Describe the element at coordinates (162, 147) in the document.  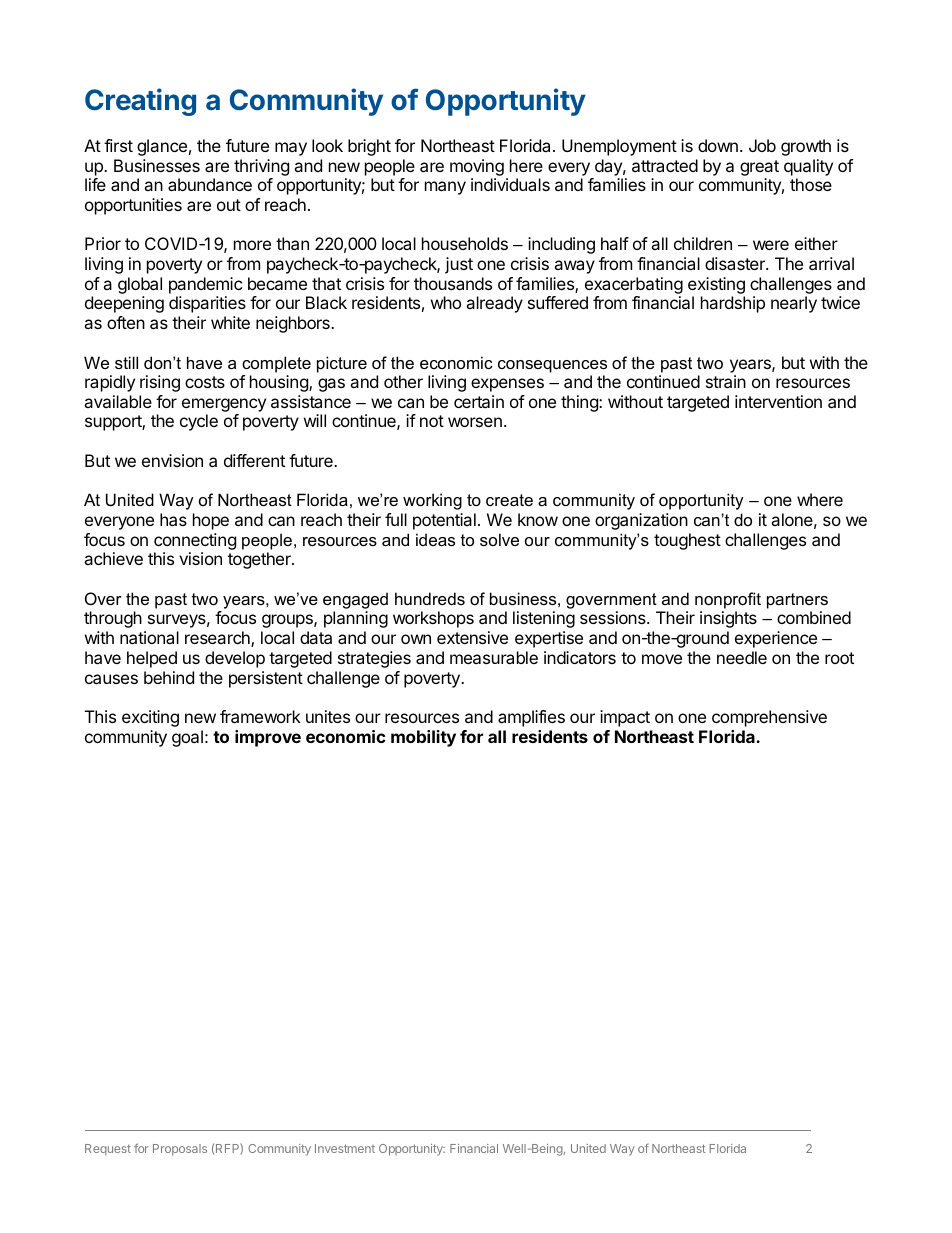
I see `glance` at that location.
